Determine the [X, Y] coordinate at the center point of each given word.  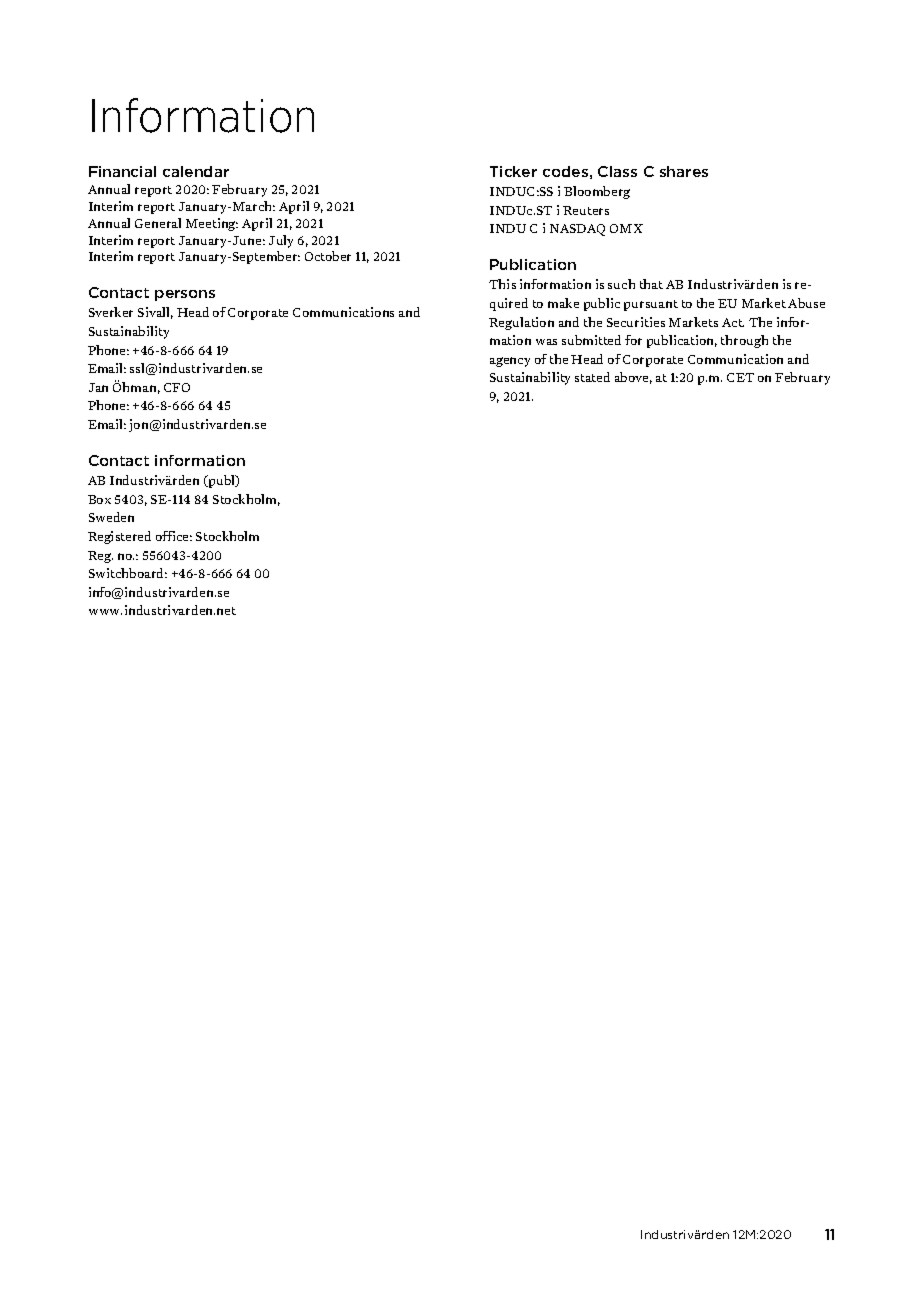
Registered [119, 537]
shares [684, 171]
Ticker [513, 171]
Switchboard [128, 573]
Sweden [111, 517]
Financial [122, 171]
